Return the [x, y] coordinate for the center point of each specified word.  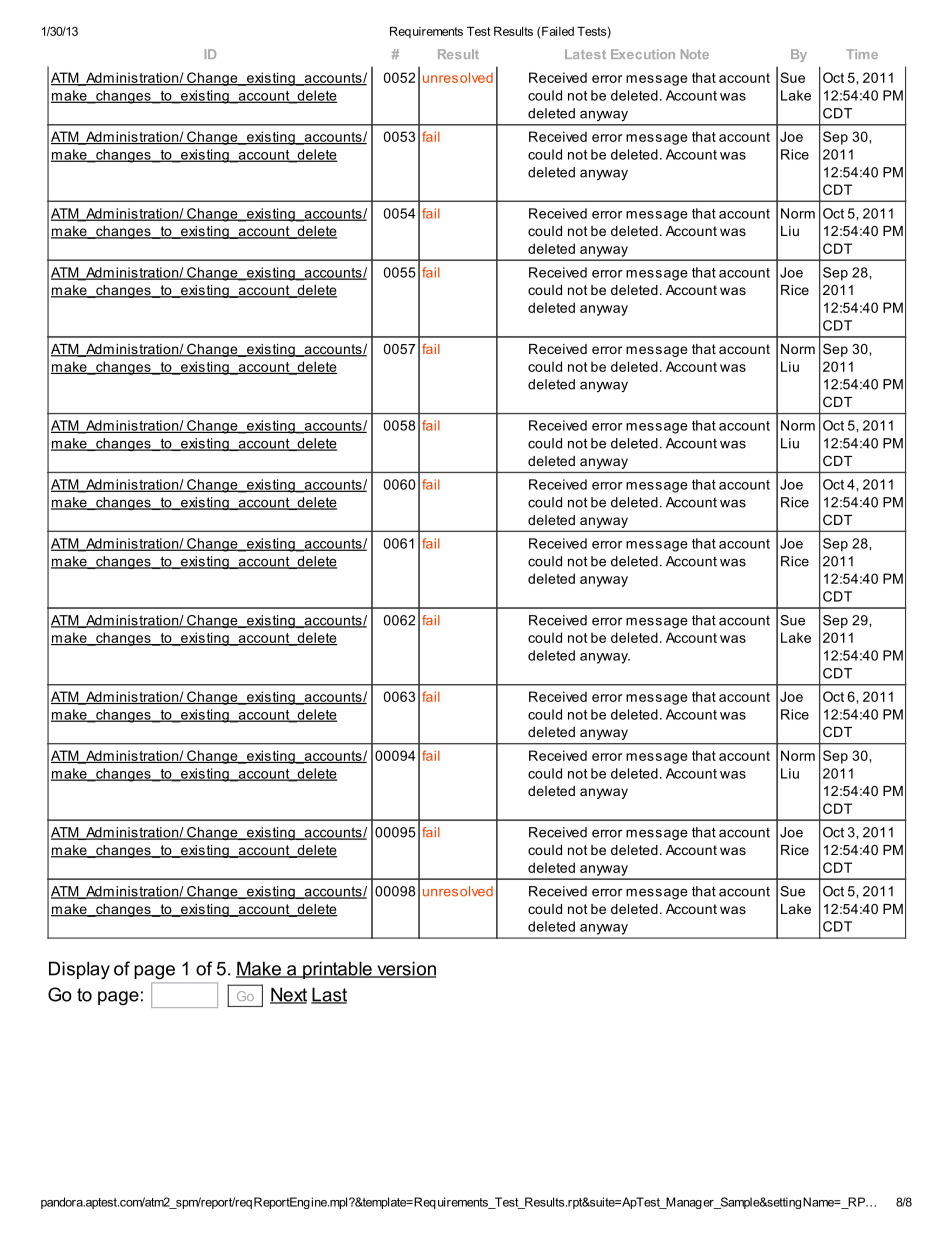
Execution [643, 54]
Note [695, 54]
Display [79, 970]
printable [337, 970]
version [405, 969]
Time [862, 54]
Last [329, 995]
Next [288, 995]
